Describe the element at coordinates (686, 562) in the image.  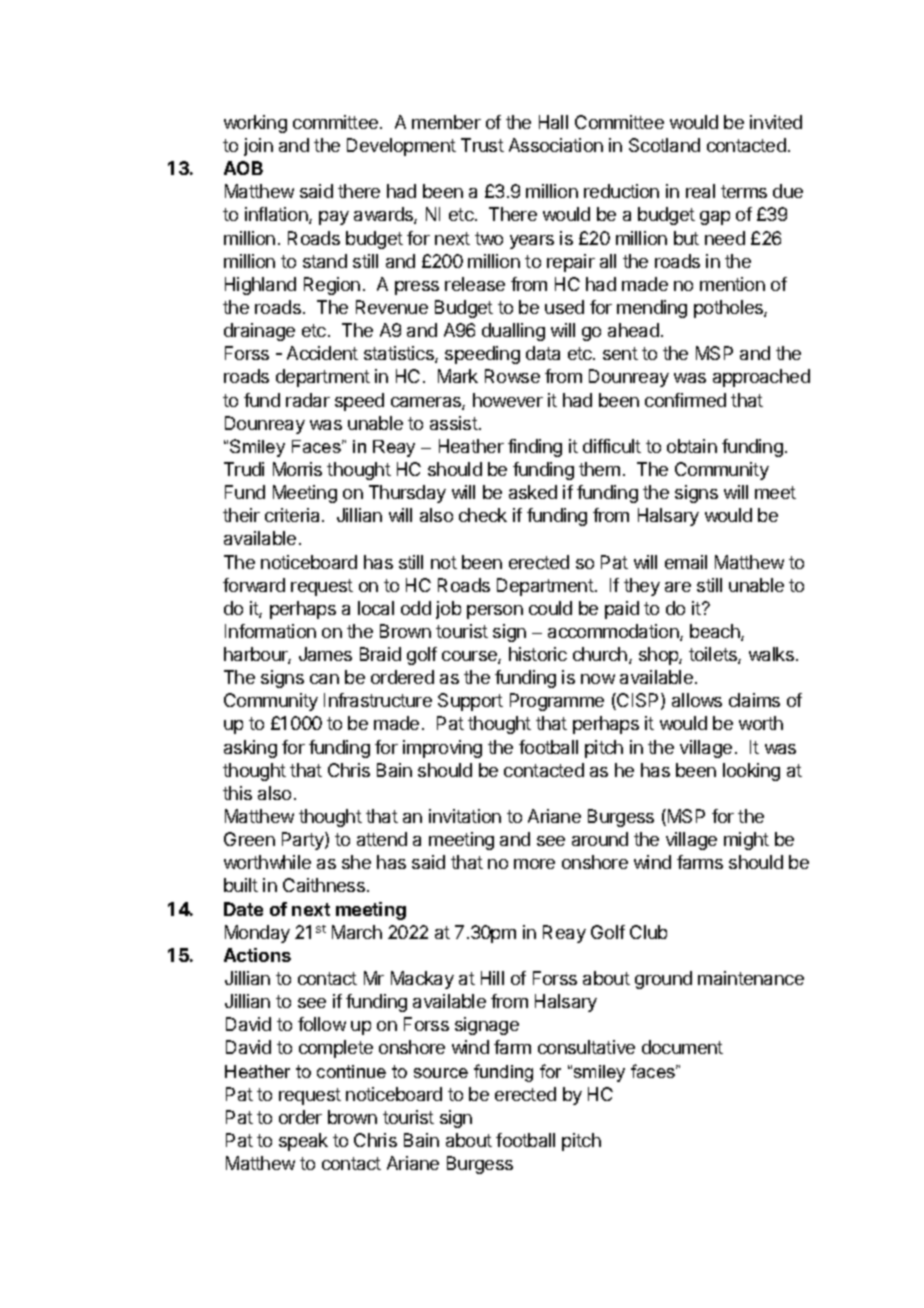
I see `email` at that location.
